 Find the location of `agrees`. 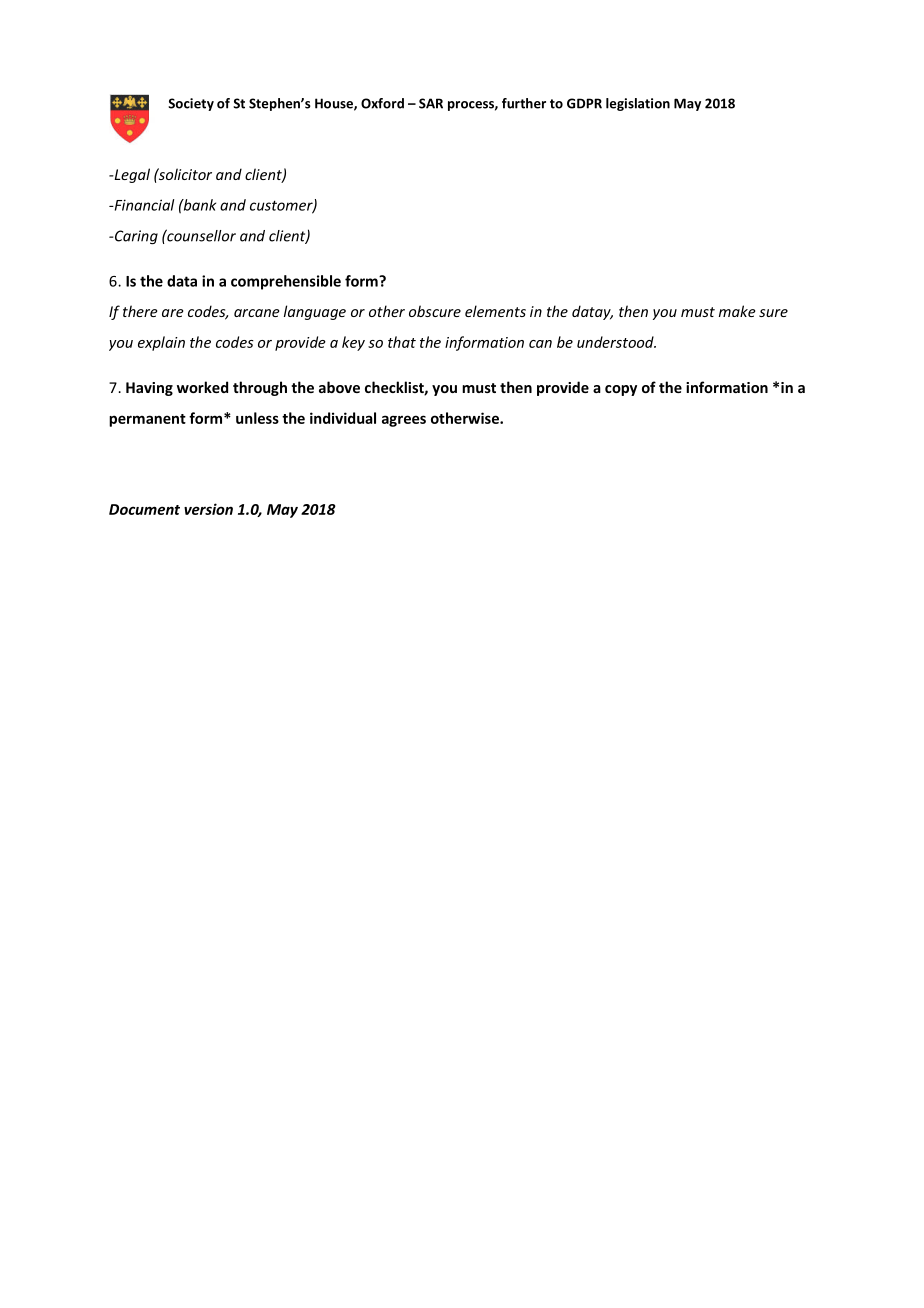

agrees is located at coordinates (404, 421).
